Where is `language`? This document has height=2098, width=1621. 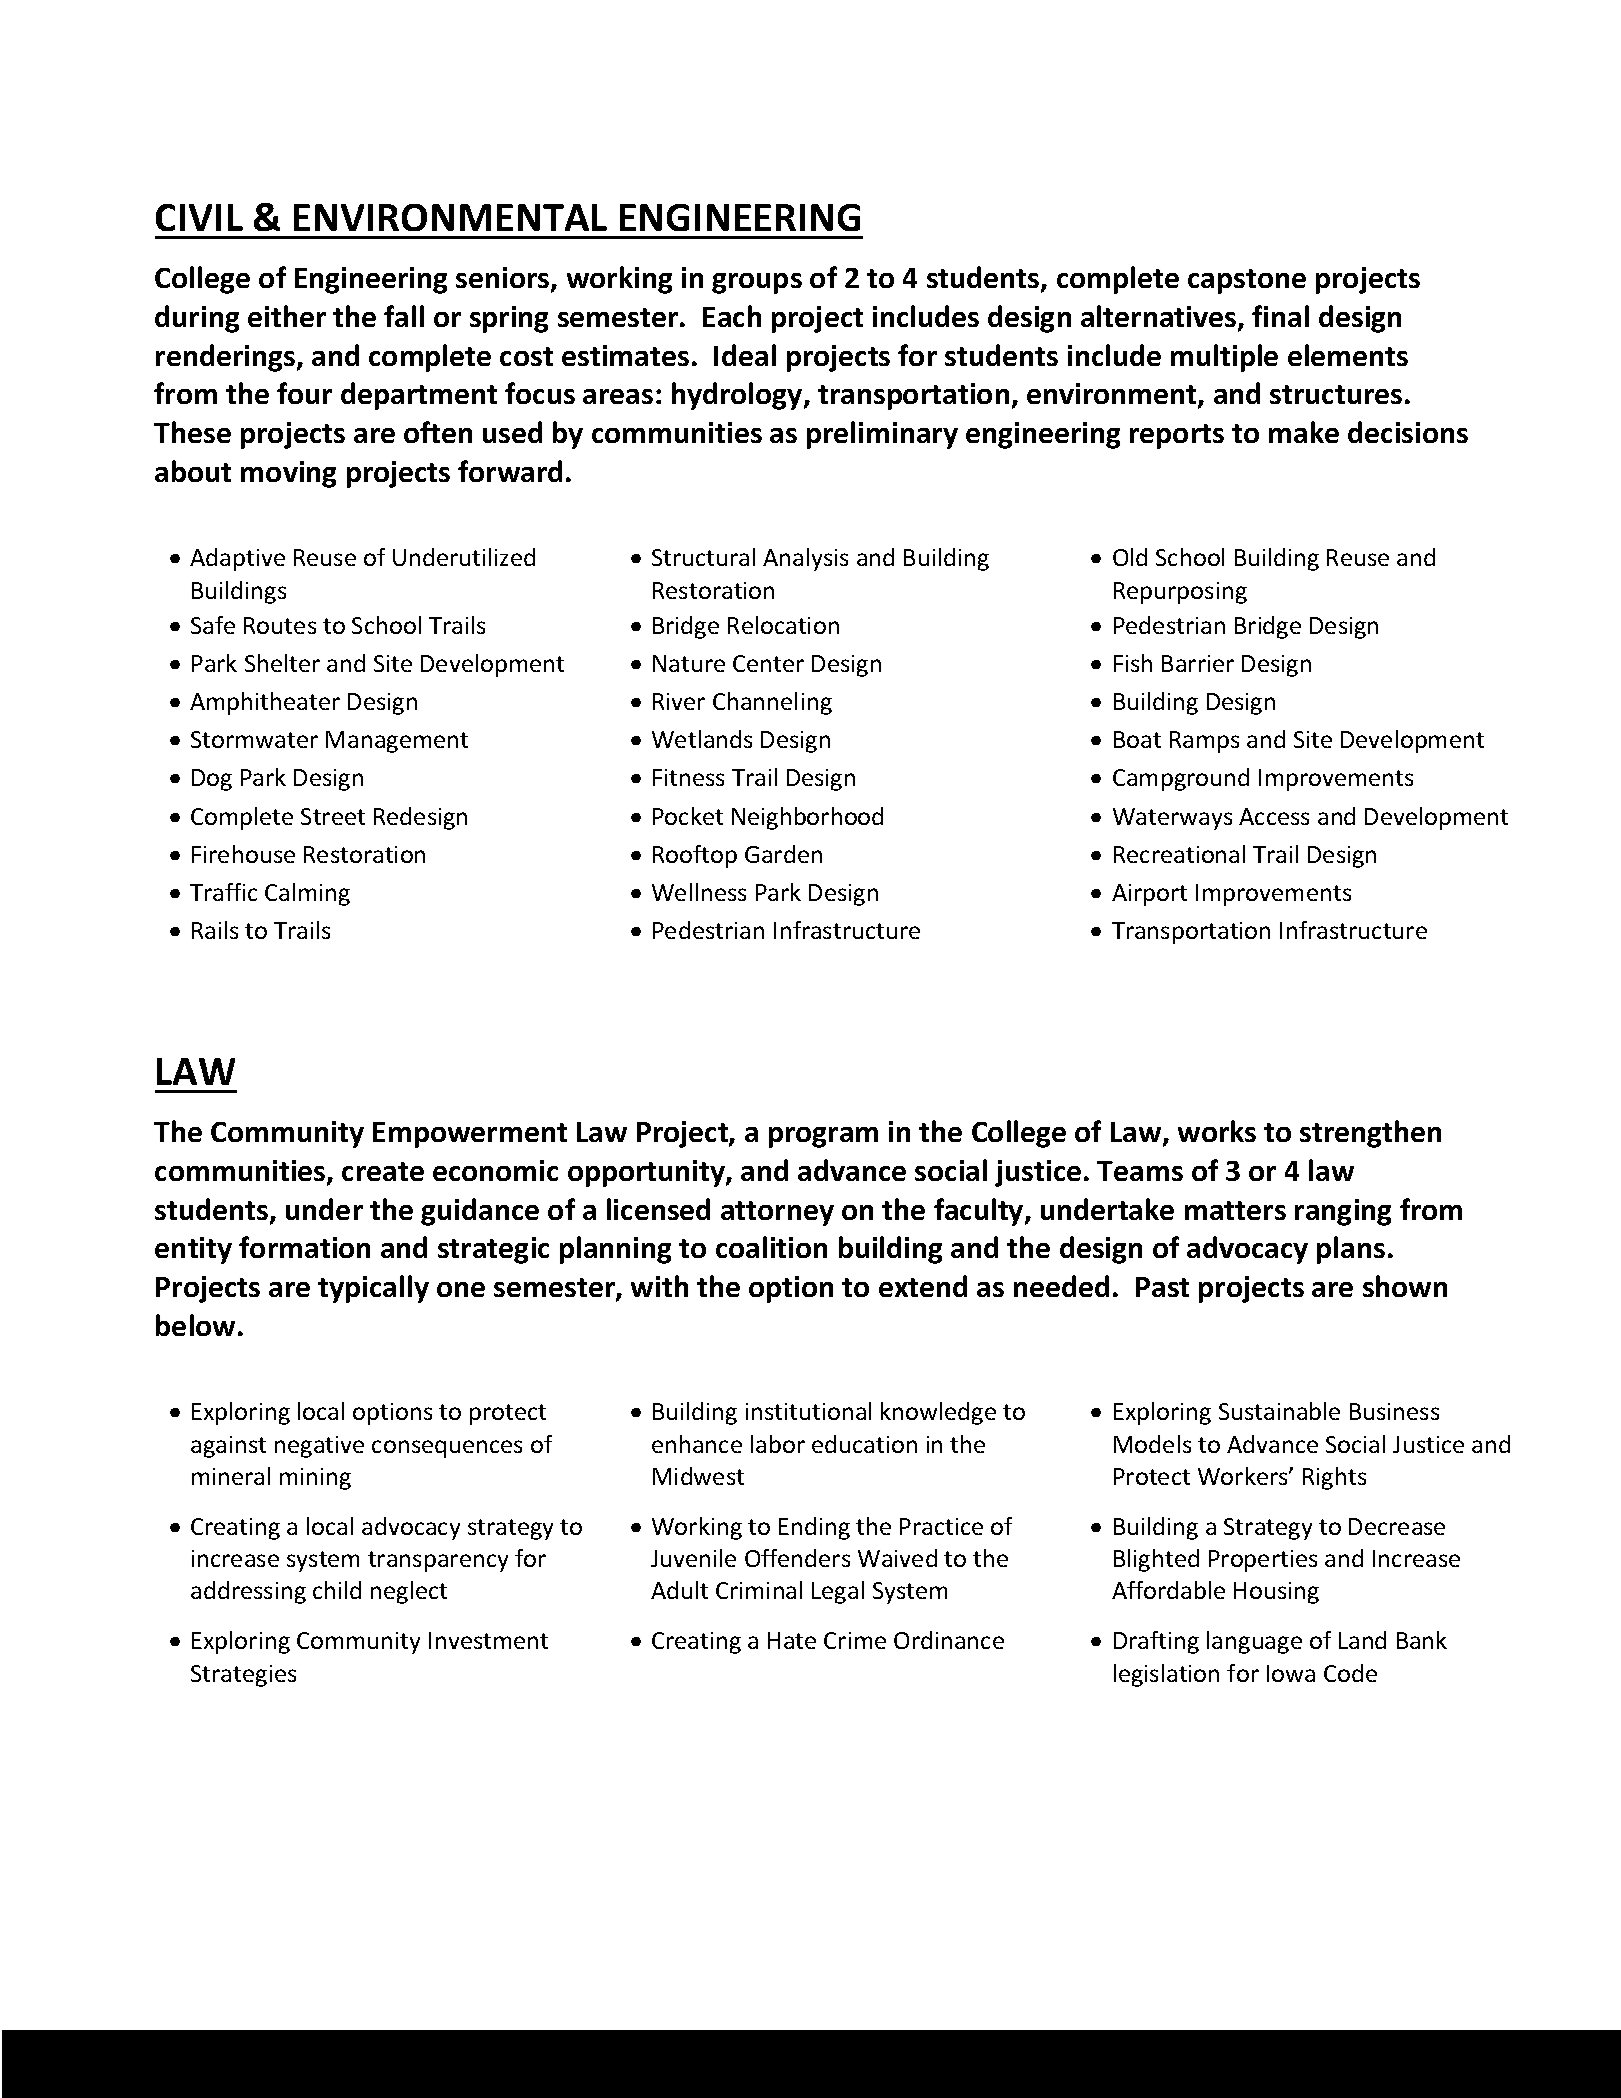 language is located at coordinates (1254, 1642).
